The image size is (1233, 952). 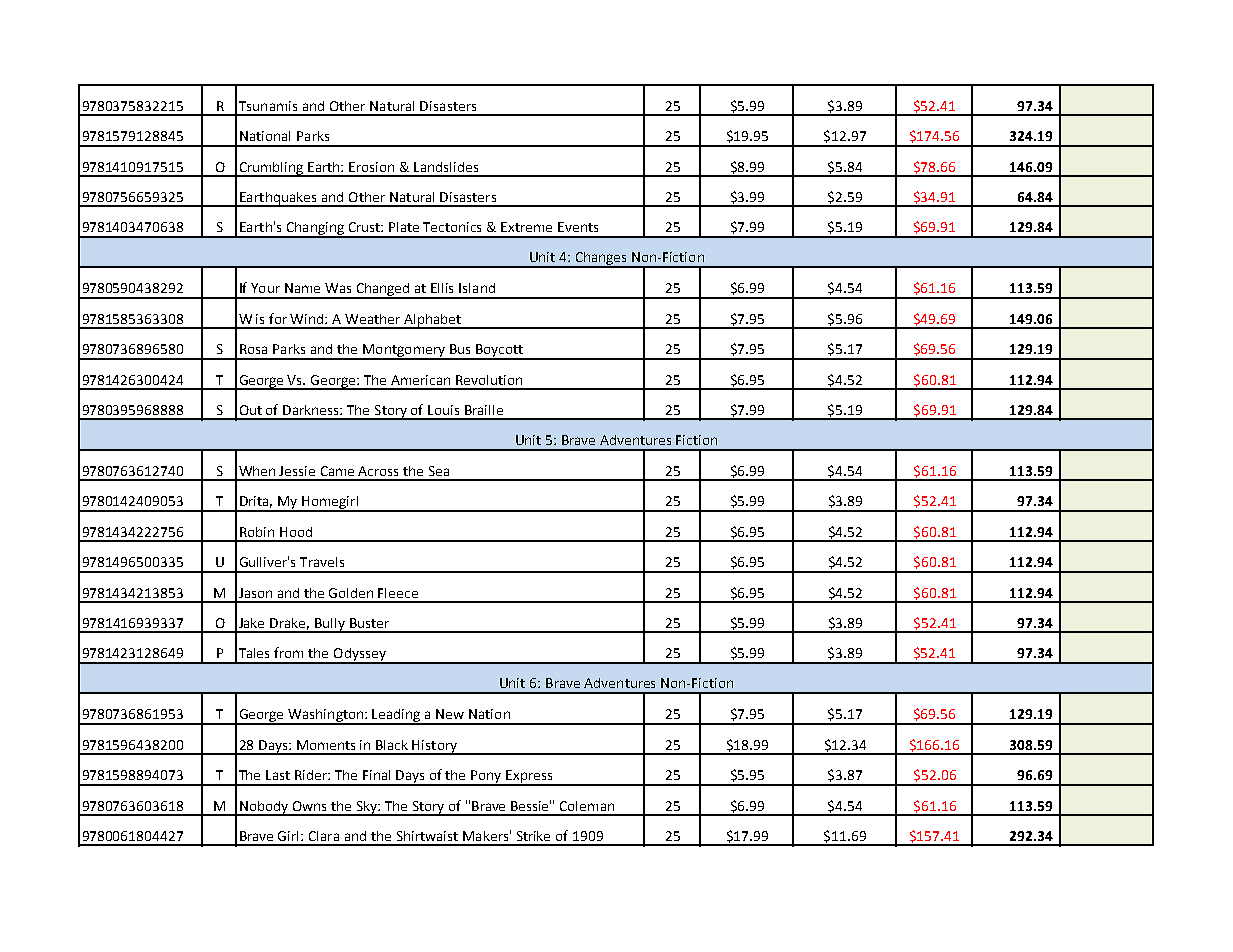 What do you see at coordinates (376, 775) in the document?
I see `Final` at bounding box center [376, 775].
